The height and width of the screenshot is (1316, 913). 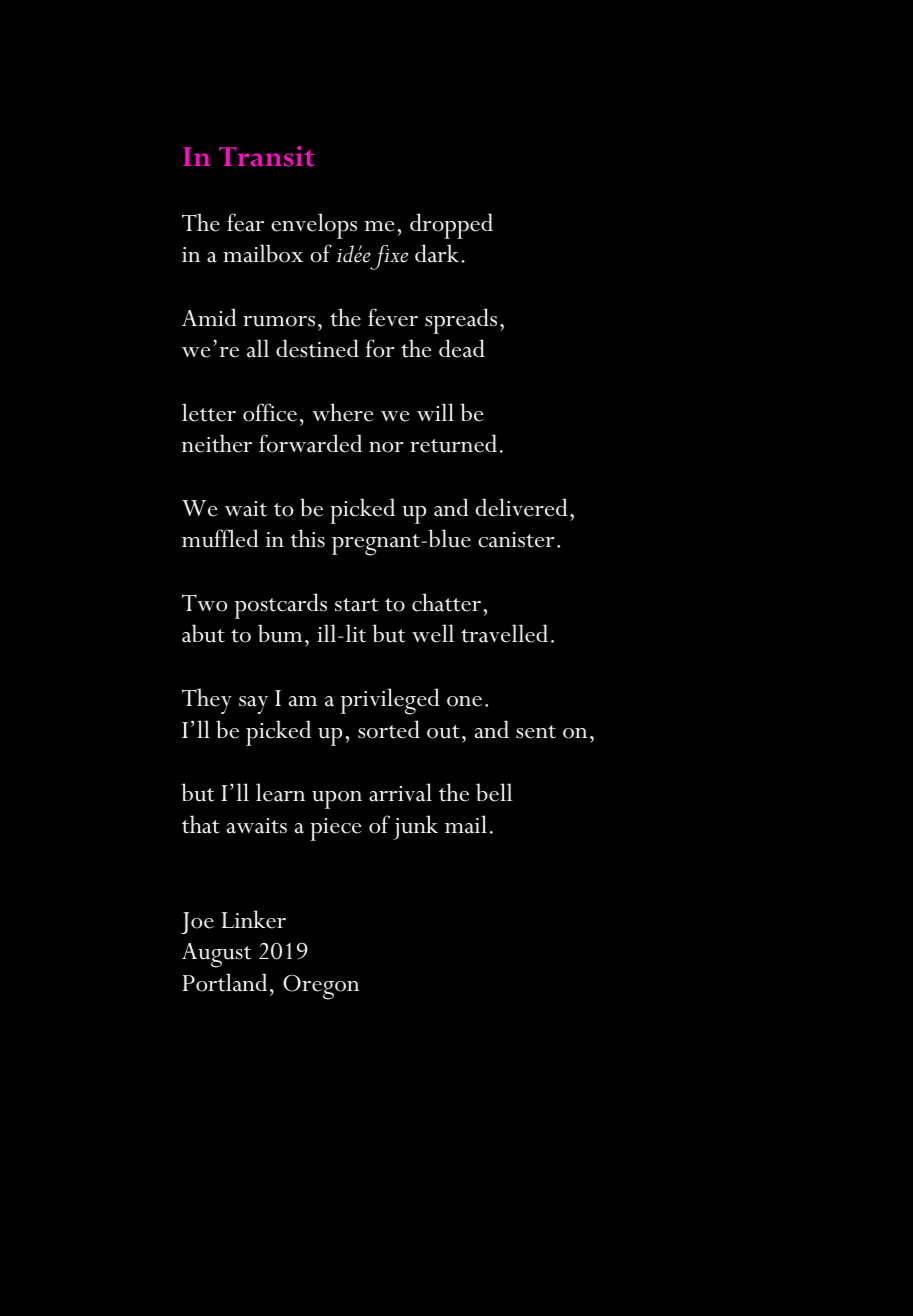 What do you see at coordinates (314, 226) in the screenshot?
I see `envelops` at bounding box center [314, 226].
